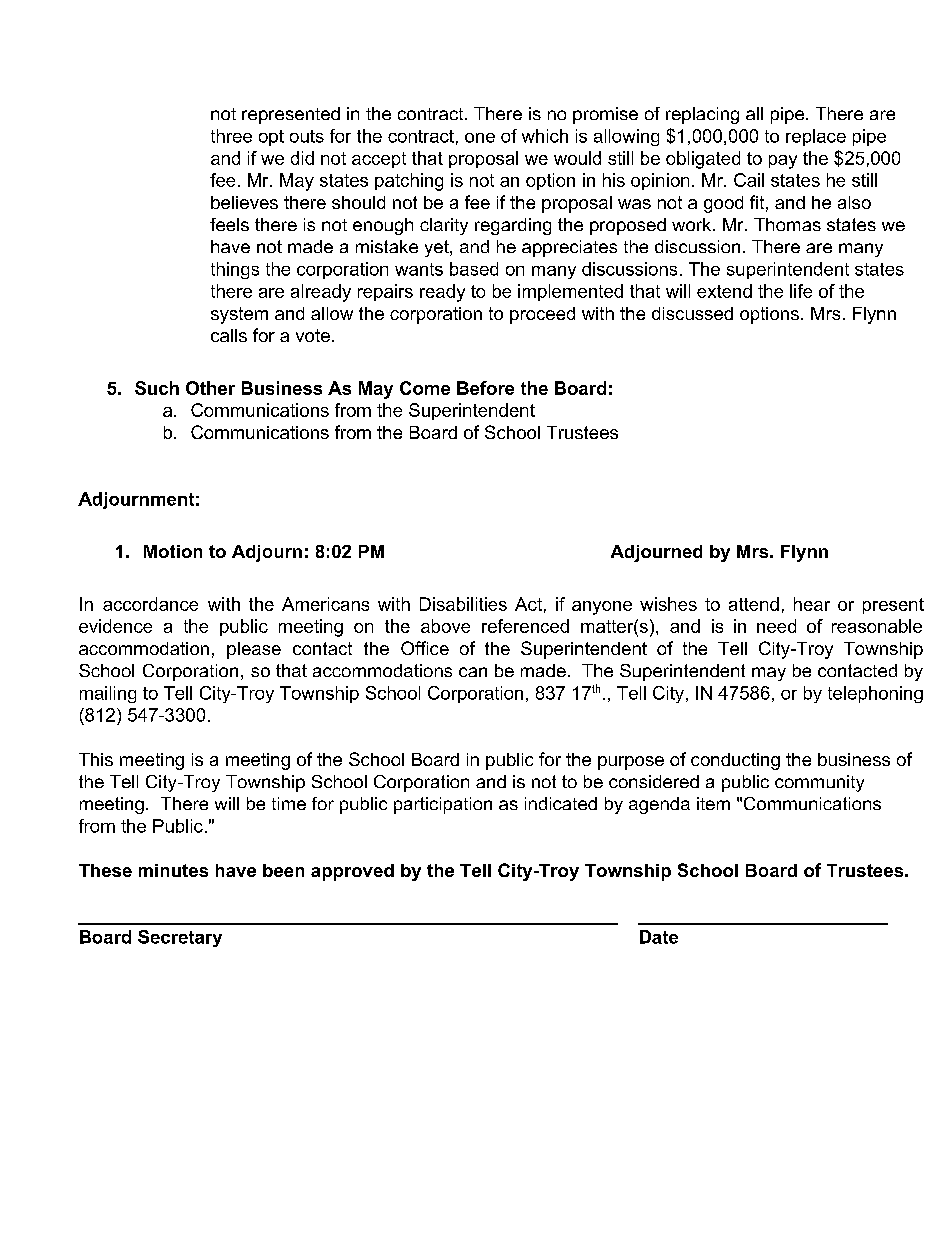  I want to click on three, so click(231, 136).
